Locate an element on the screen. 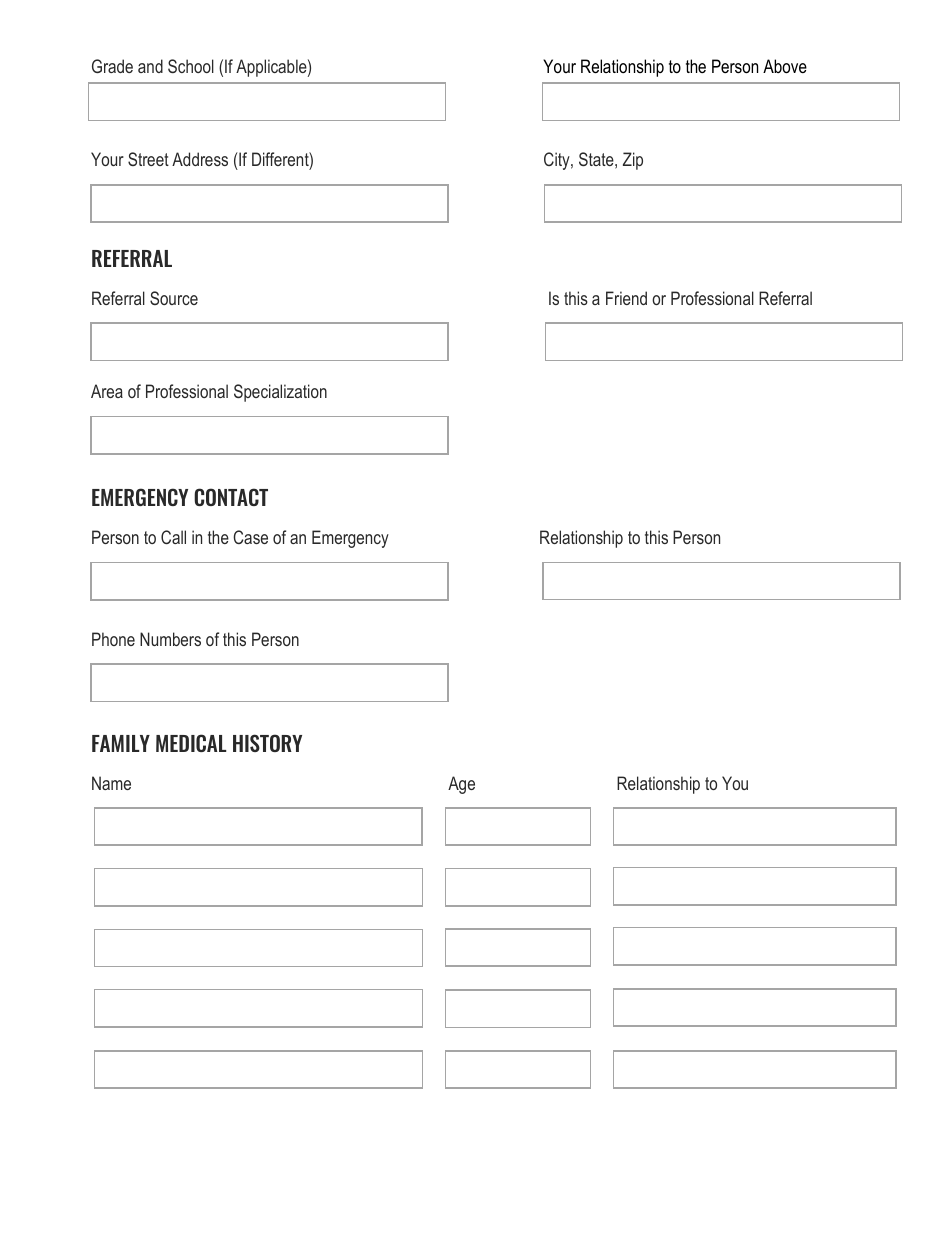 The width and height of the screenshot is (952, 1233). School is located at coordinates (191, 66).
